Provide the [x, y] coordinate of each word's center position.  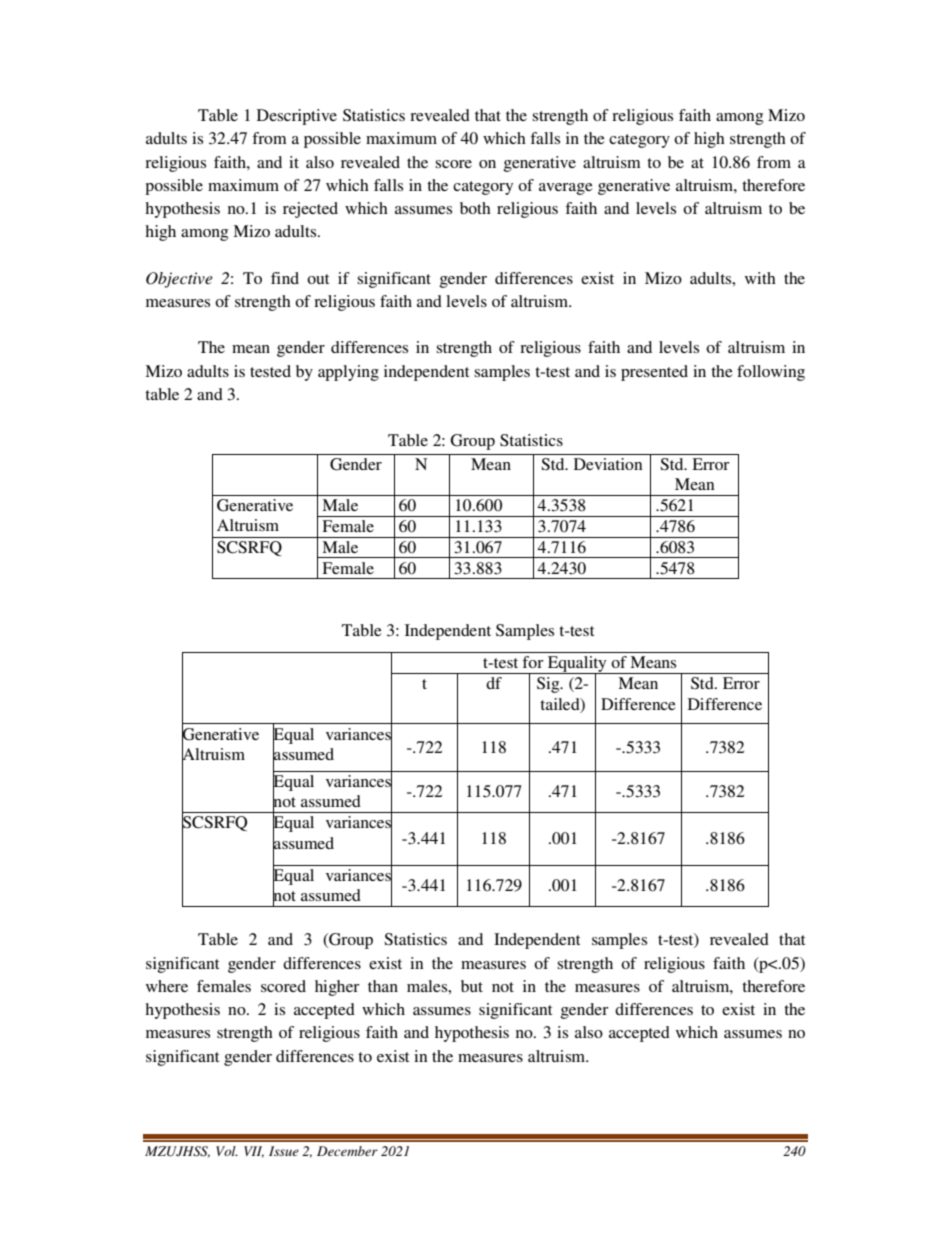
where [167, 986]
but [472, 986]
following [771, 373]
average [566, 189]
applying [348, 373]
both [475, 208]
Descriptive [297, 117]
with [760, 278]
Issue [284, 1151]
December [347, 1151]
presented [654, 373]
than [383, 986]
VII [254, 1152]
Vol [227, 1151]
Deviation [608, 464]
